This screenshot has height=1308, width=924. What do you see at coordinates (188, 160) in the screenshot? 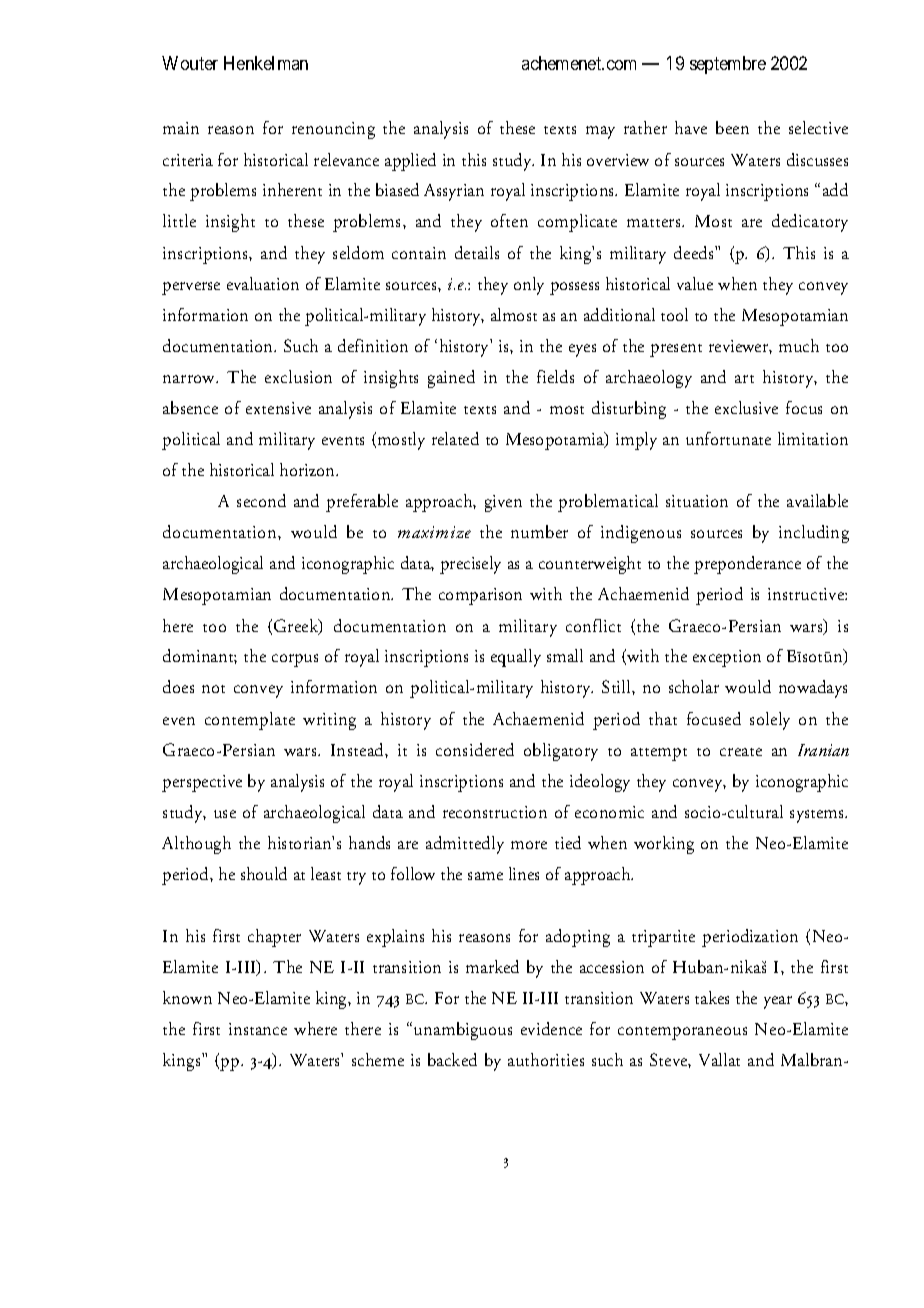
I see `criteria` at bounding box center [188, 160].
